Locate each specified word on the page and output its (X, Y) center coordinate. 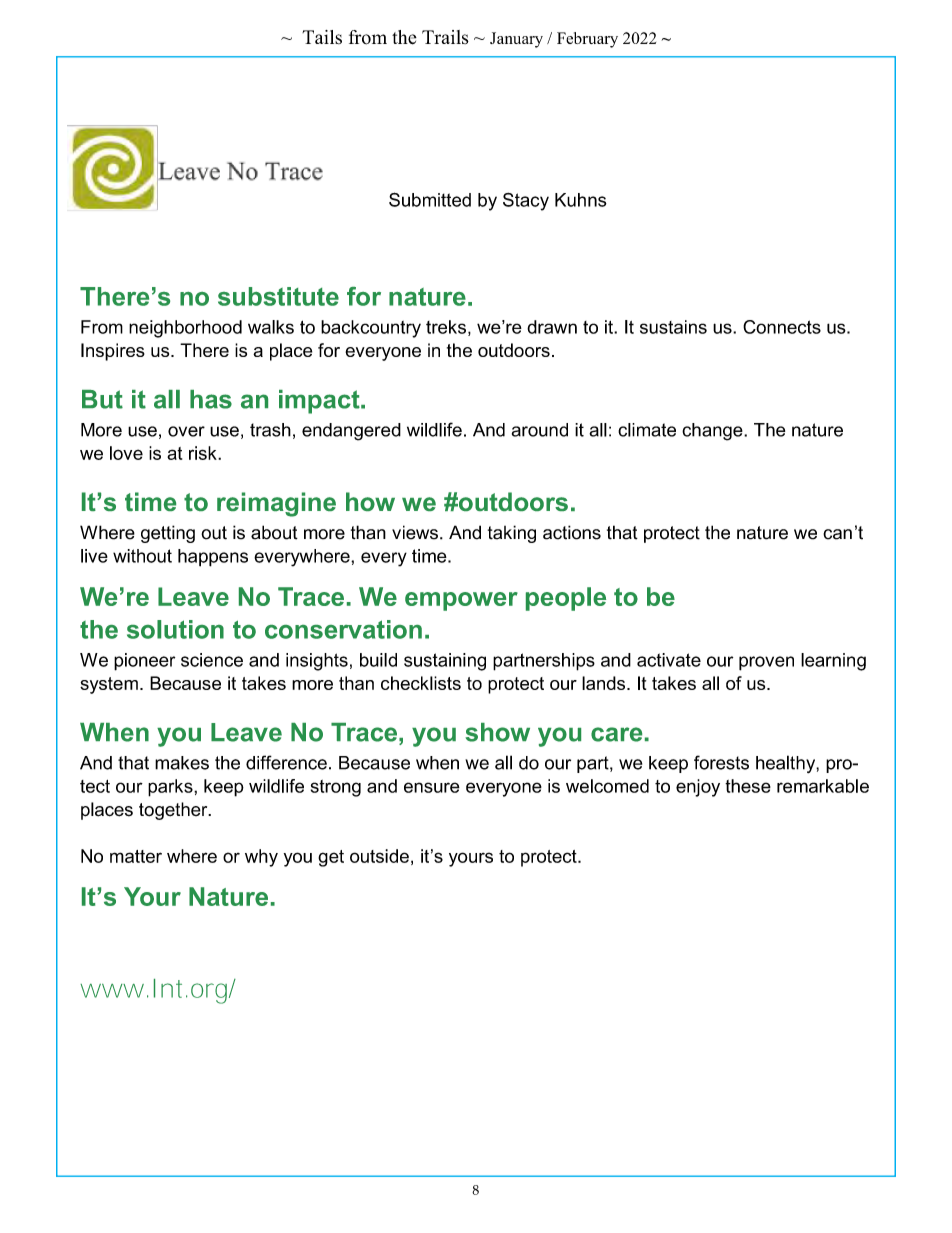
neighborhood (185, 329)
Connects (782, 327)
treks (446, 327)
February (587, 40)
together (174, 811)
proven (766, 663)
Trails (445, 37)
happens (213, 558)
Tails (322, 37)
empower (461, 601)
